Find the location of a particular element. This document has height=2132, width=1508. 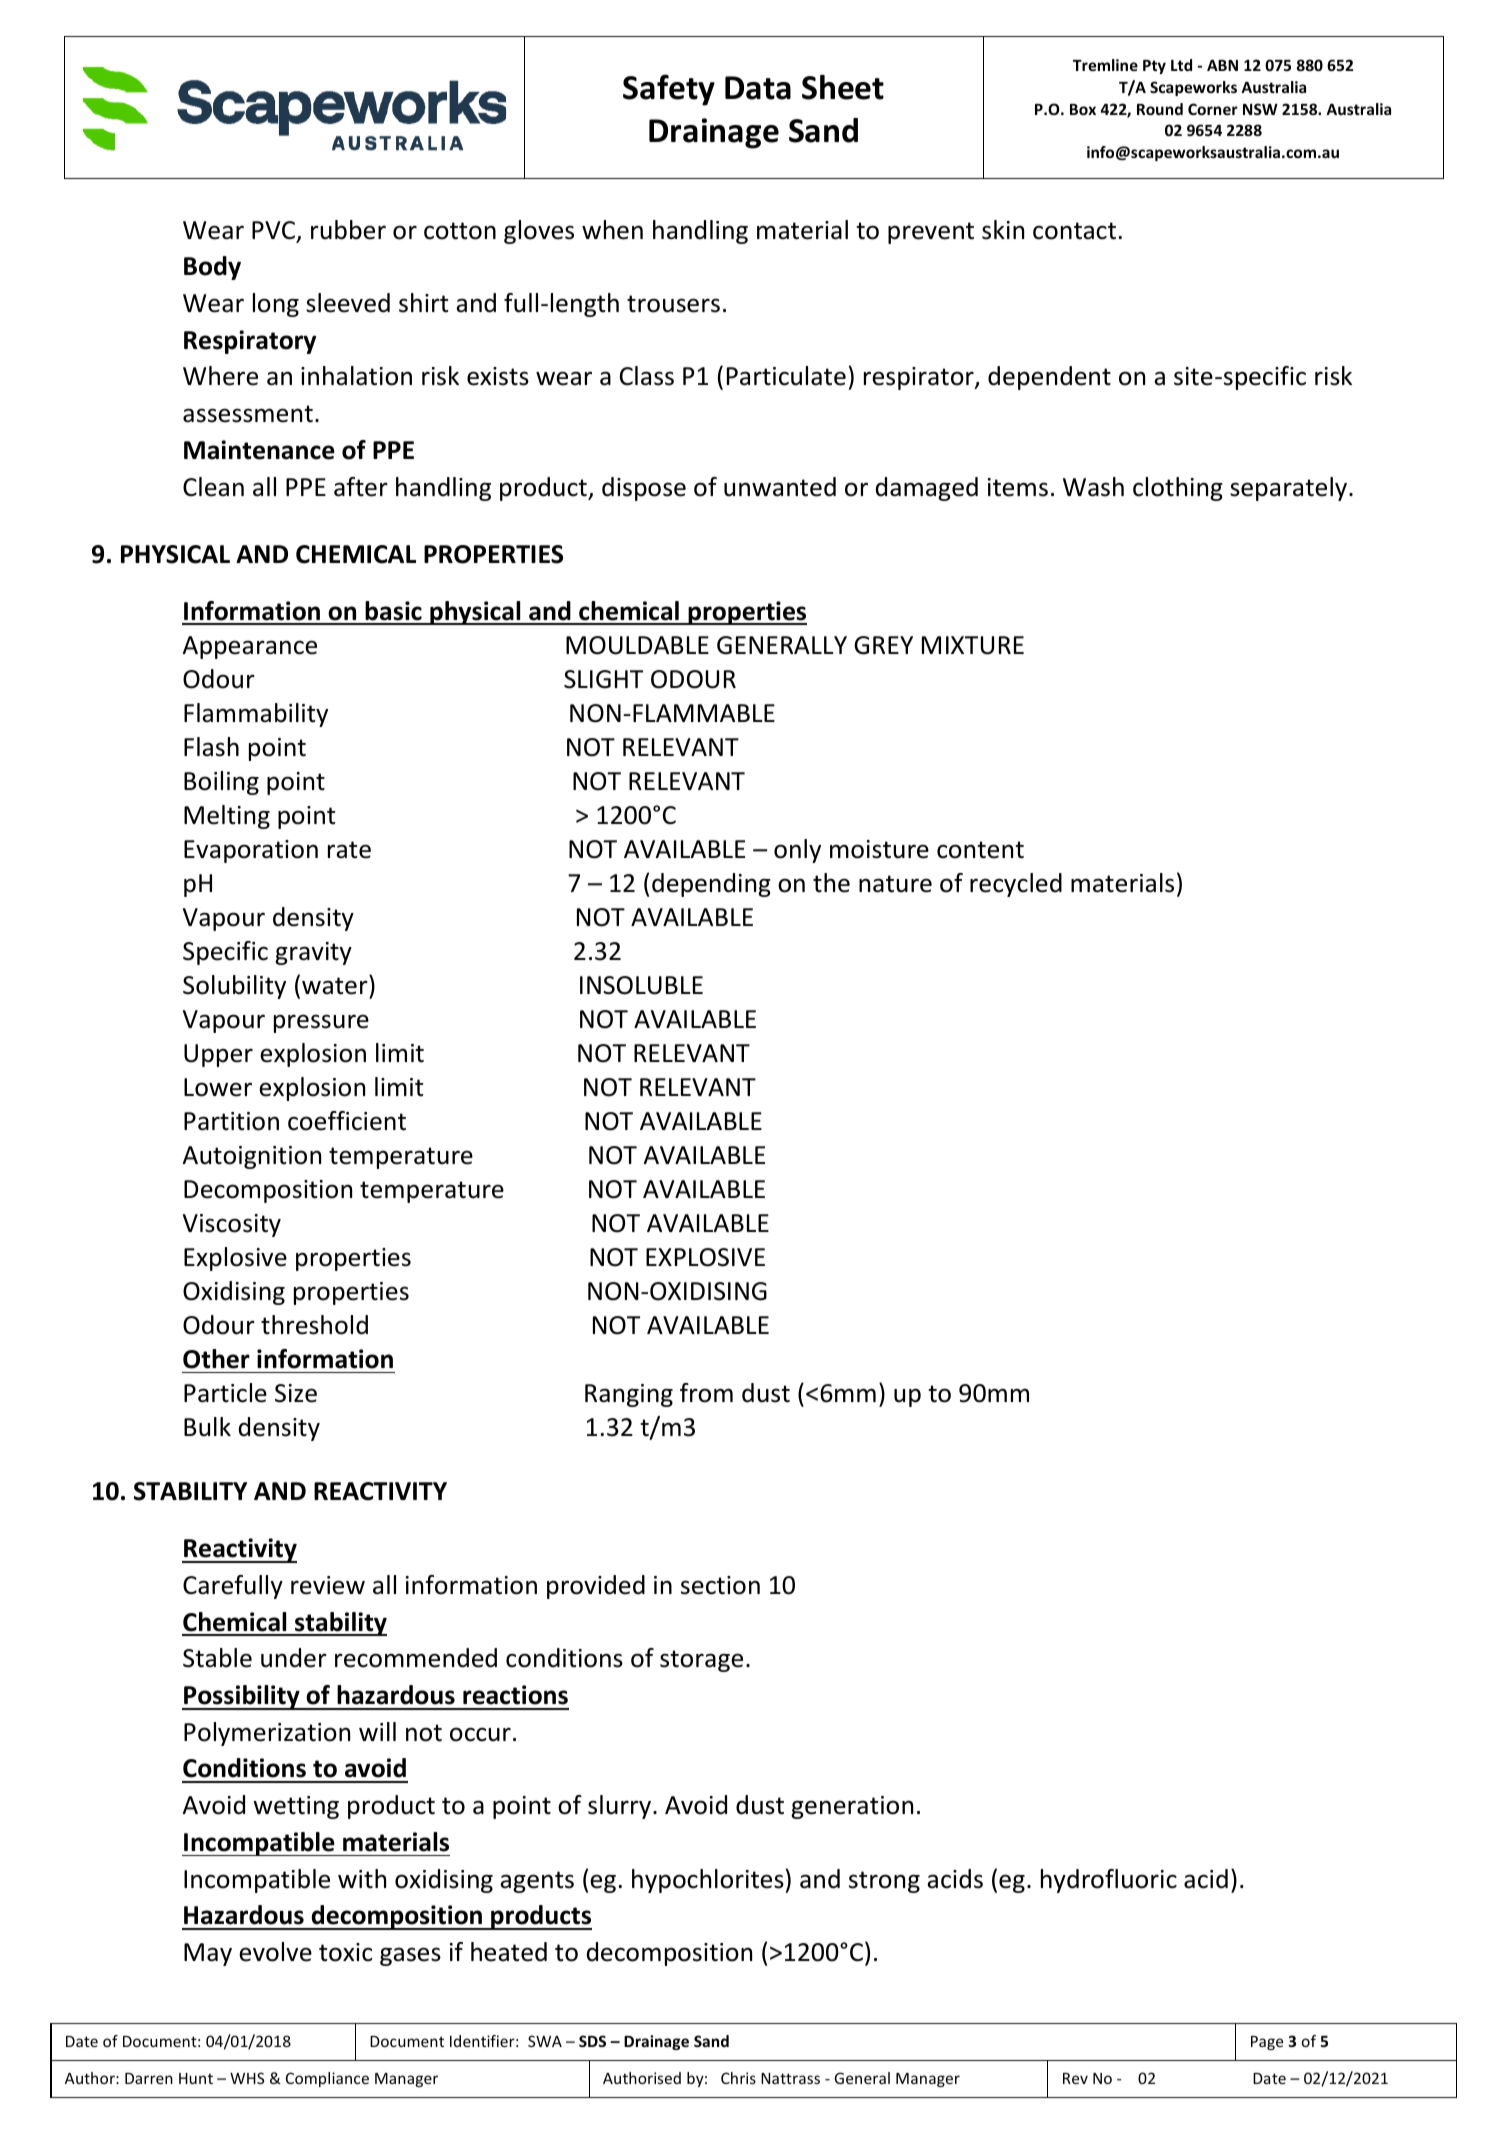

pressure is located at coordinates (321, 1023).
